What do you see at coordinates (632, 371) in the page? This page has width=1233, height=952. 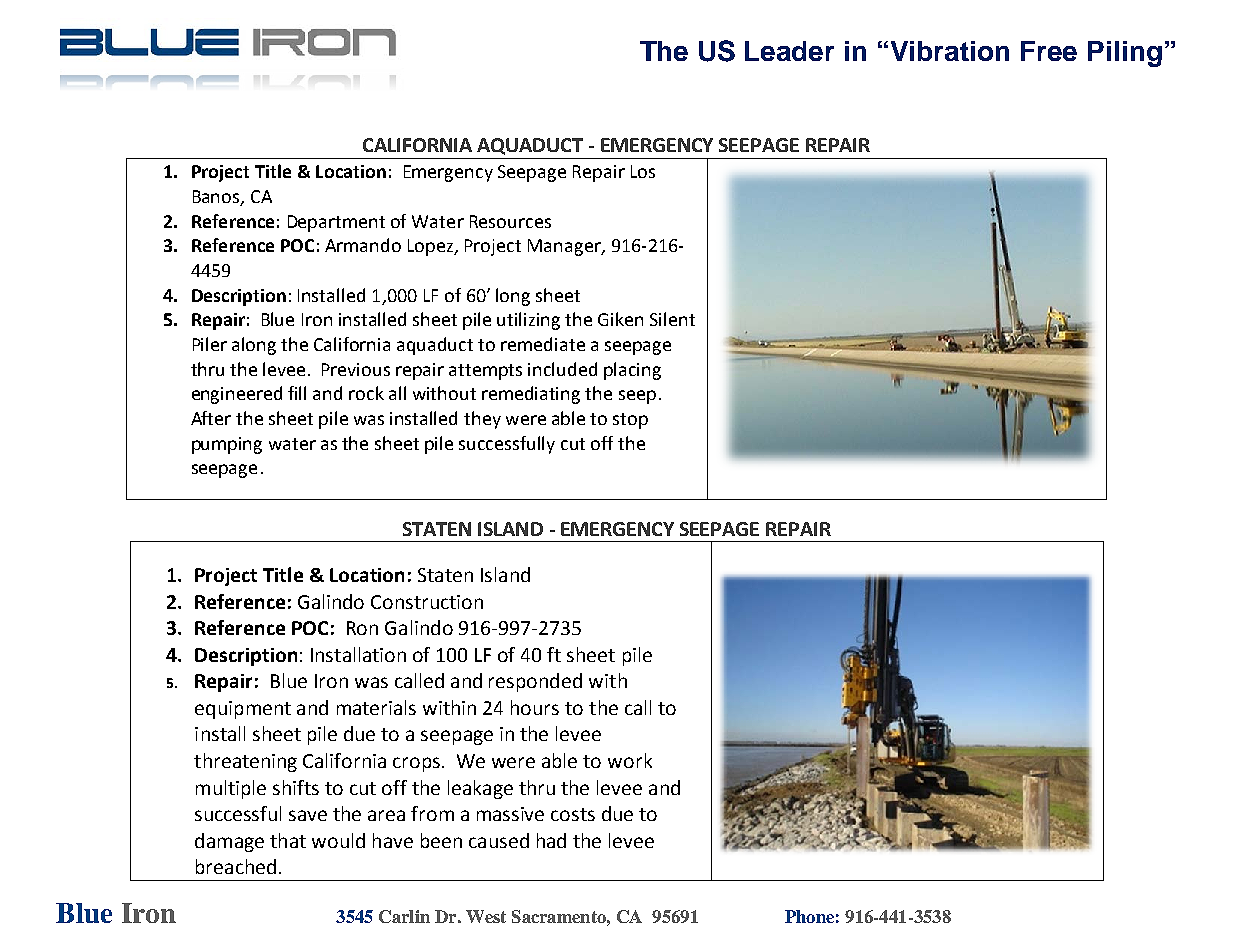 I see `placing` at bounding box center [632, 371].
